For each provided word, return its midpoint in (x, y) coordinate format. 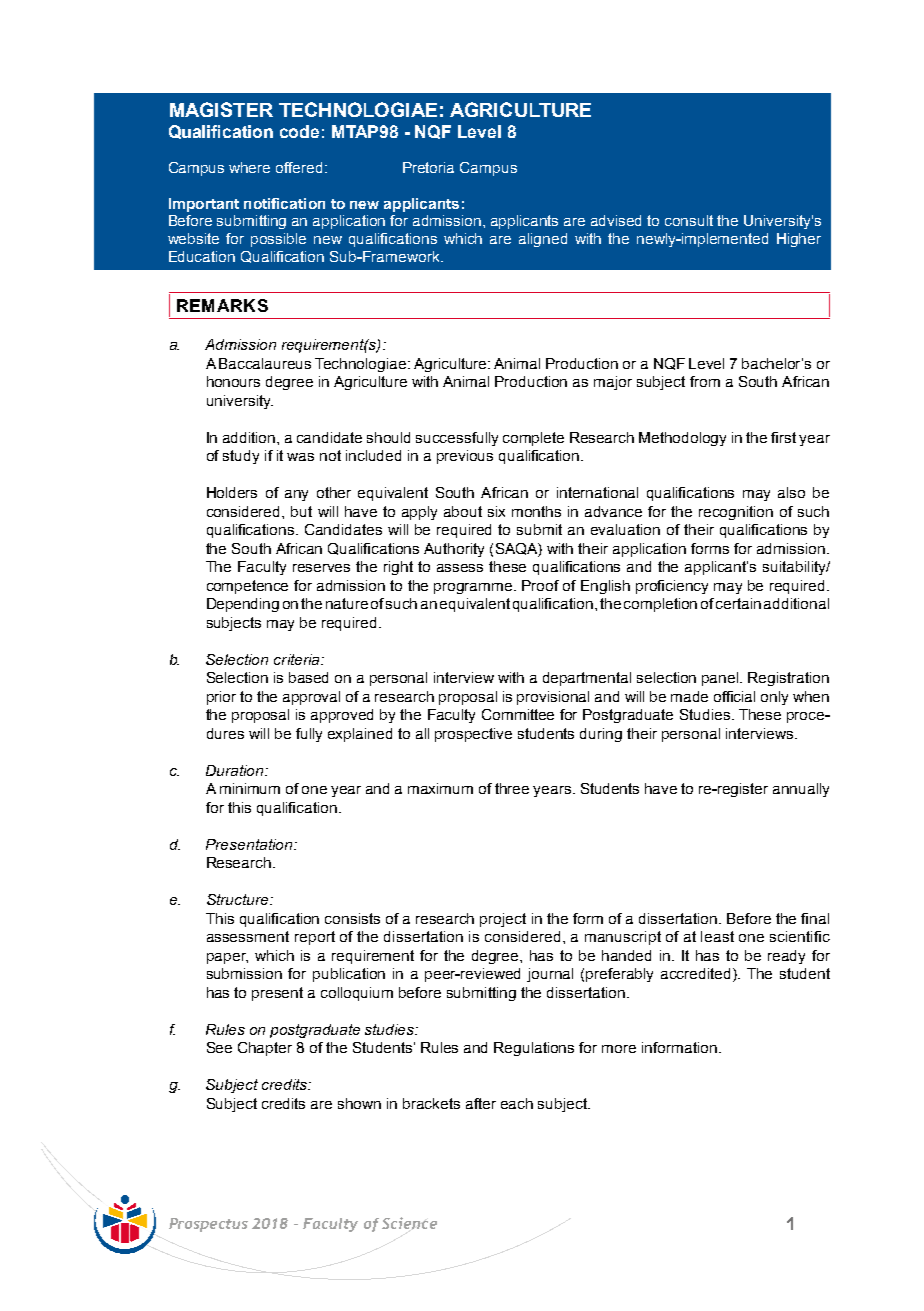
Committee (518, 714)
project (503, 920)
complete (533, 439)
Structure (239, 899)
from (705, 381)
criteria (298, 659)
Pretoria (428, 167)
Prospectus (208, 1225)
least (717, 936)
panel (721, 679)
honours (233, 381)
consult (689, 220)
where (249, 167)
